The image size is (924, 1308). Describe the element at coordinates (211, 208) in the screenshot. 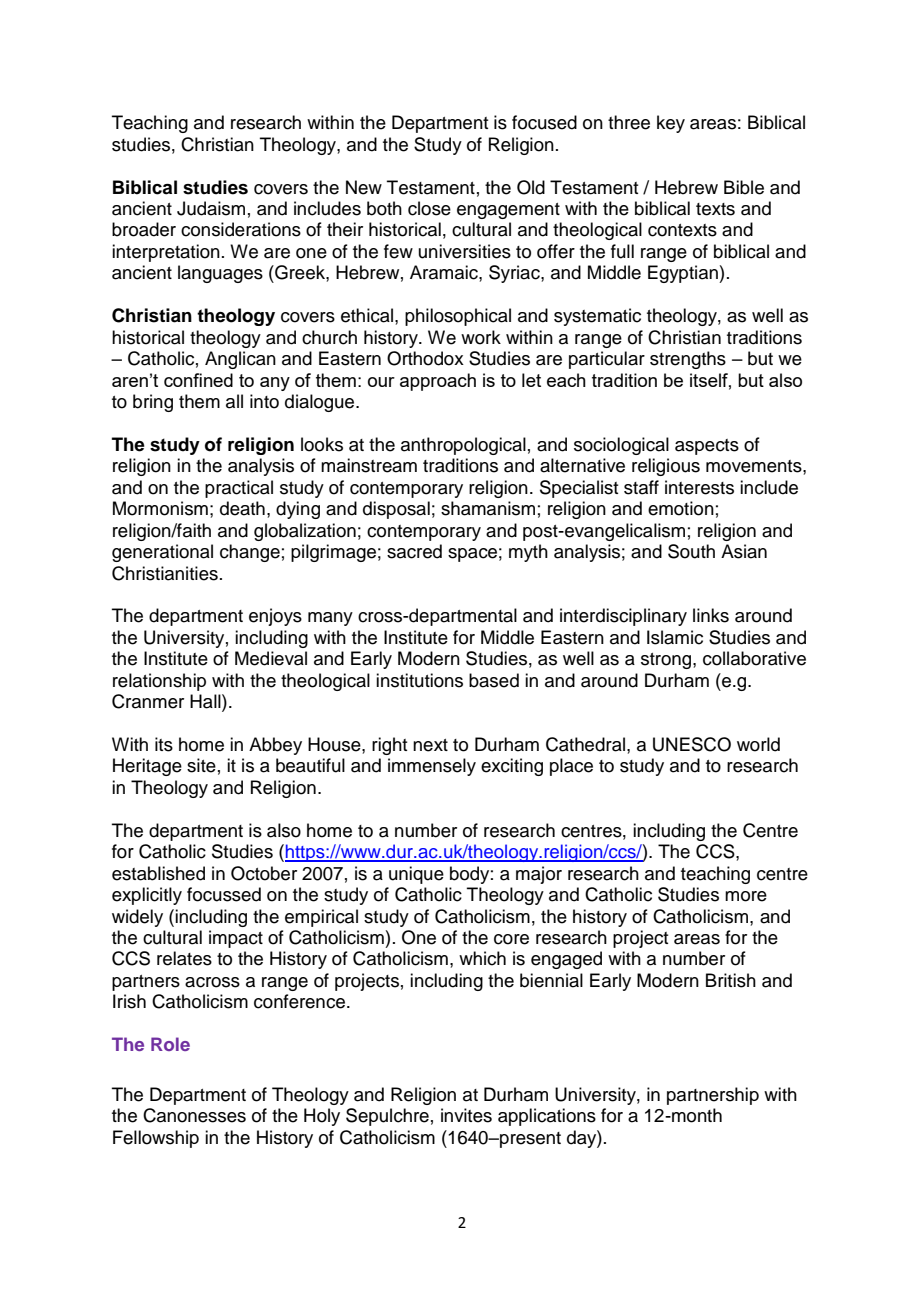

I see `Judaism` at that location.
